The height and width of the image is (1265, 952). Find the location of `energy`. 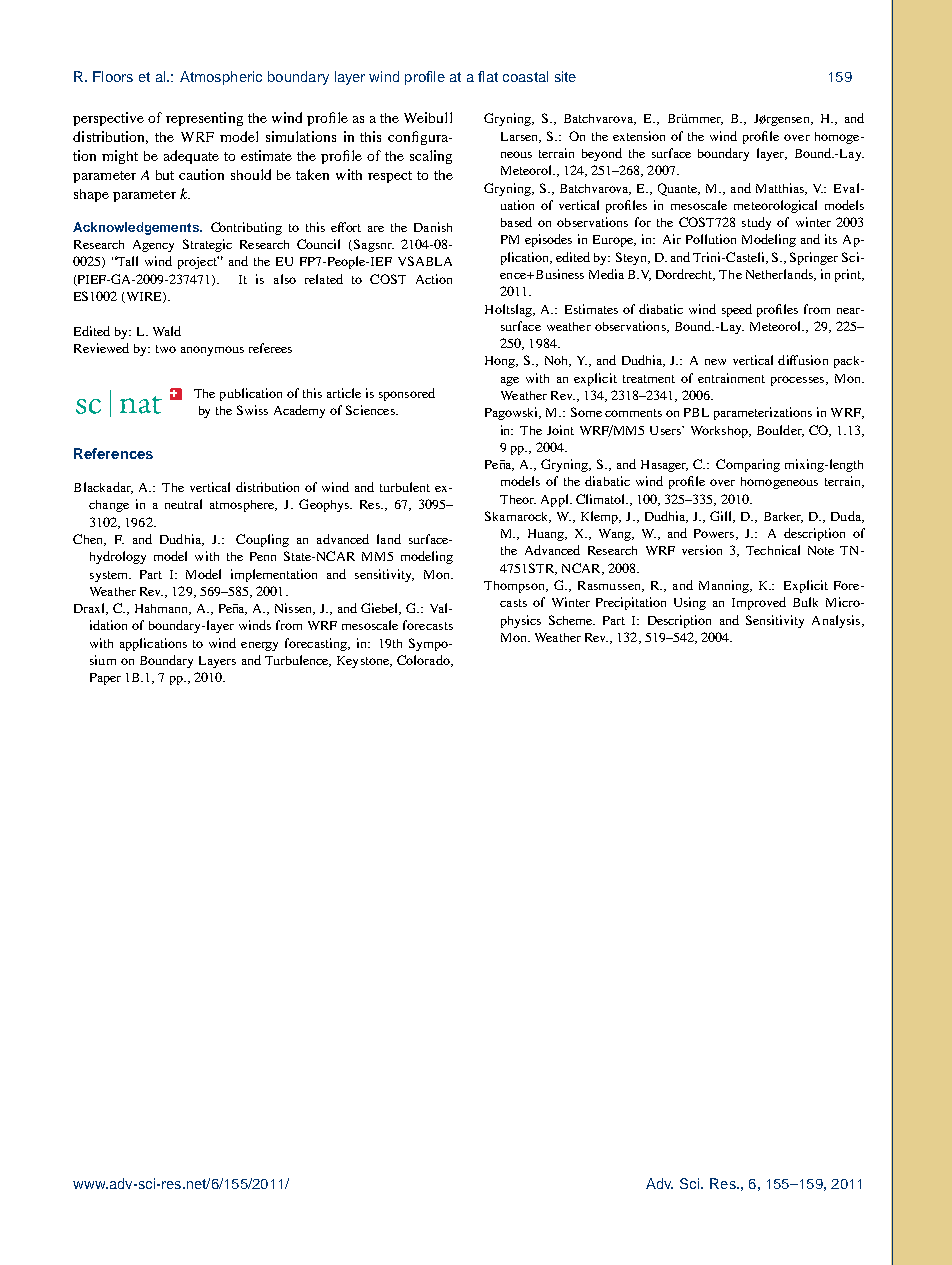

energy is located at coordinates (259, 646).
